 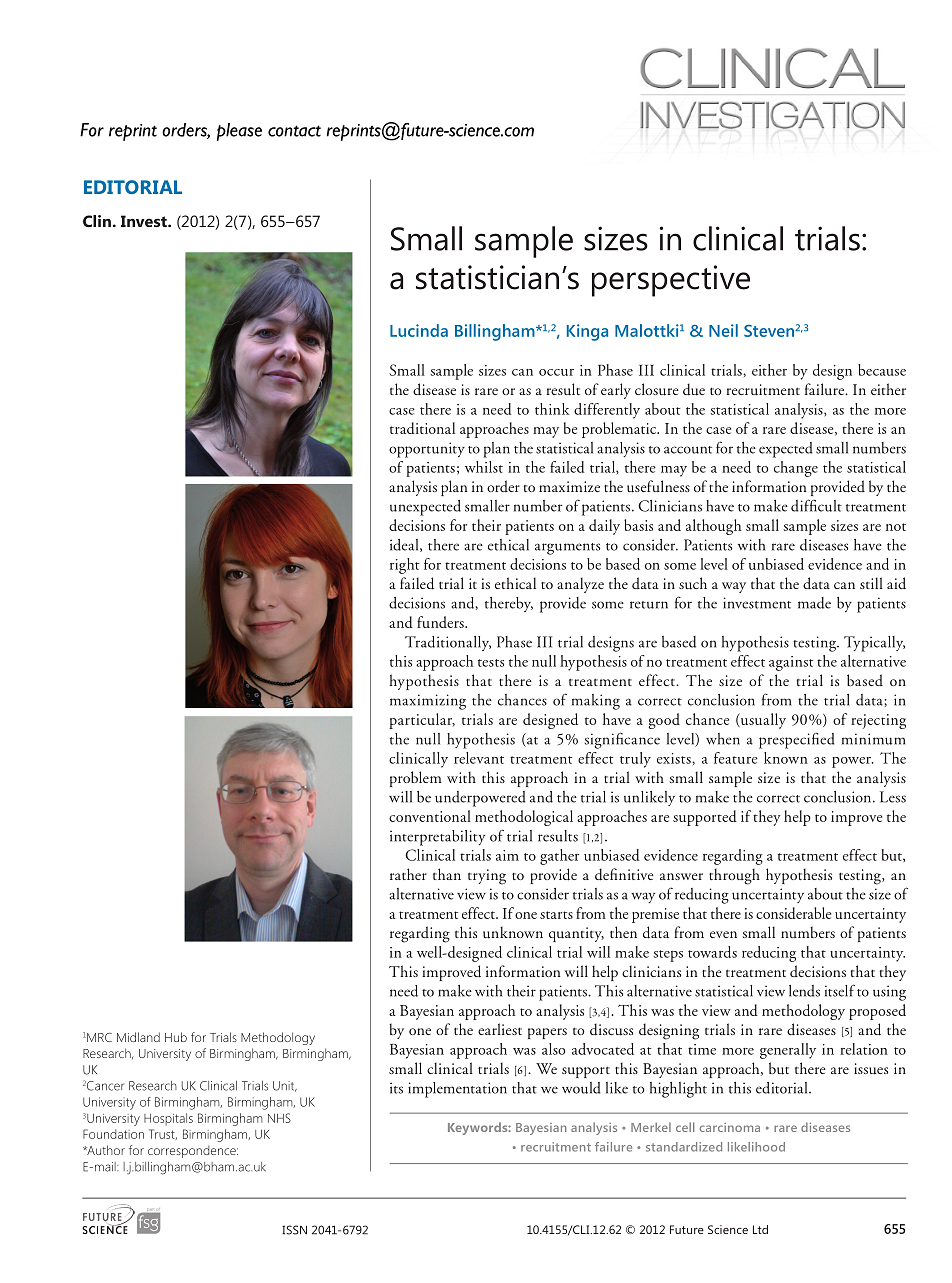 What do you see at coordinates (294, 131) in the image?
I see `contact` at bounding box center [294, 131].
